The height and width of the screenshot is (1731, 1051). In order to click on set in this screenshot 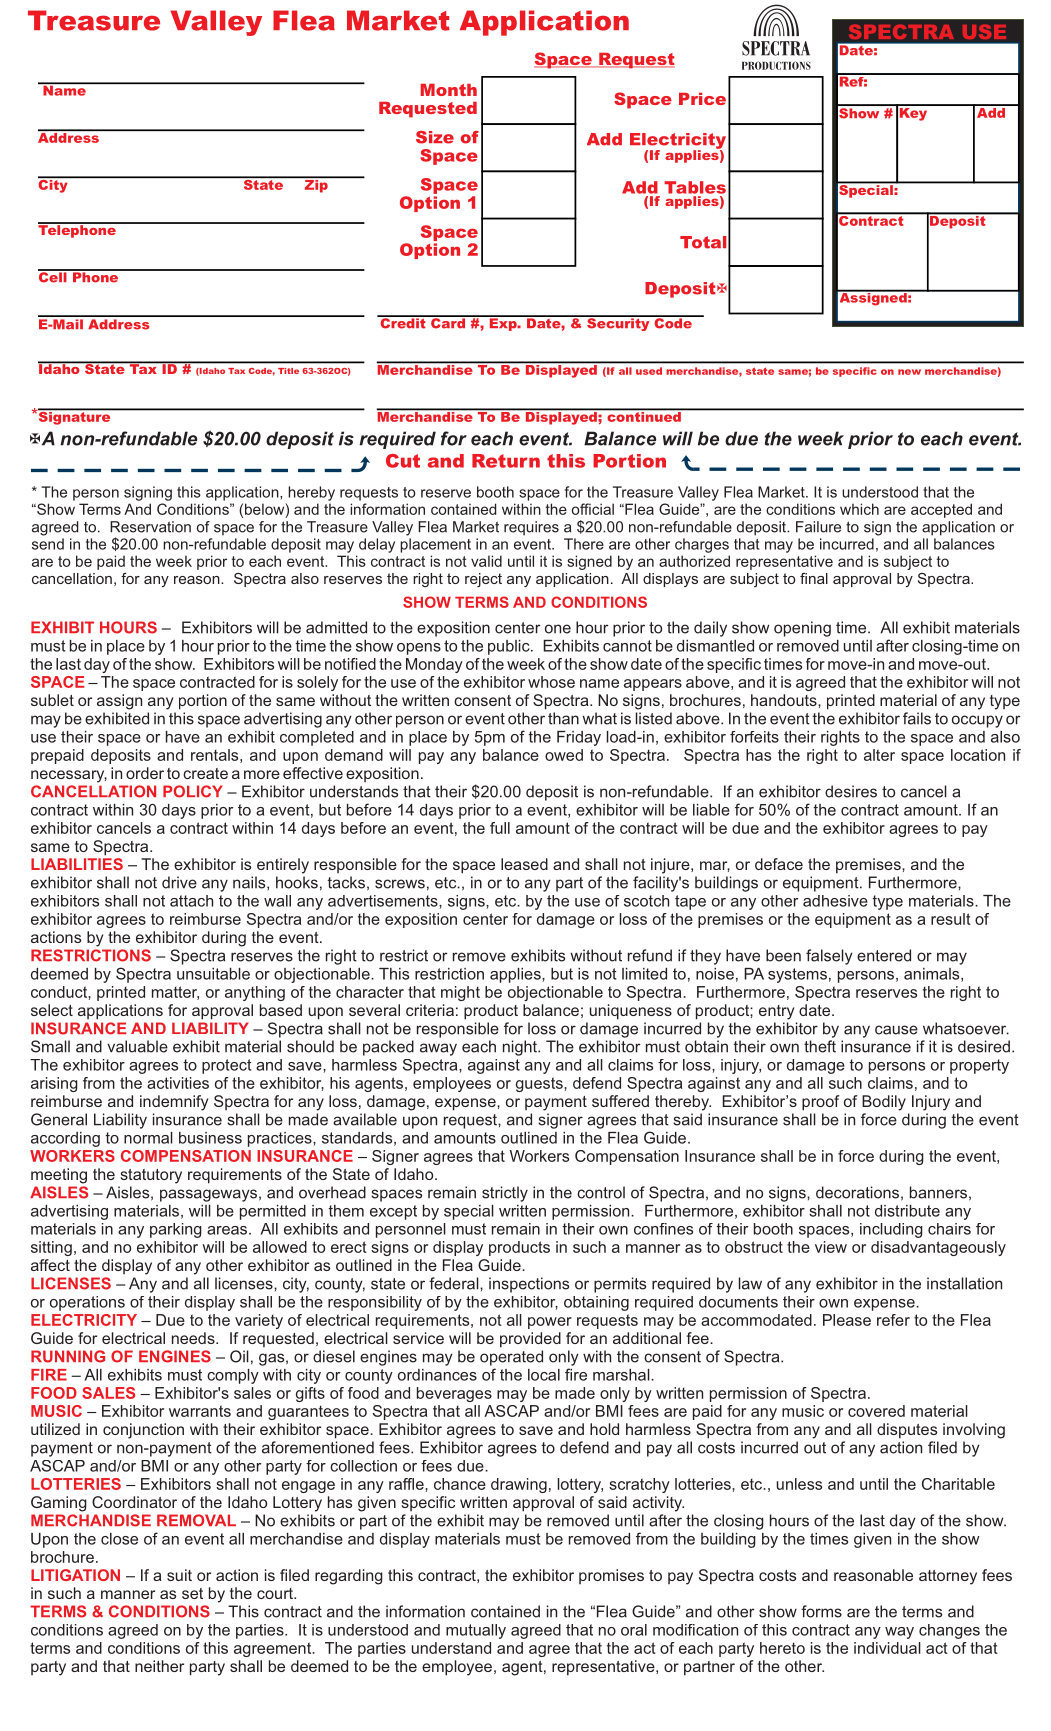, I will do `click(192, 1593)`.
